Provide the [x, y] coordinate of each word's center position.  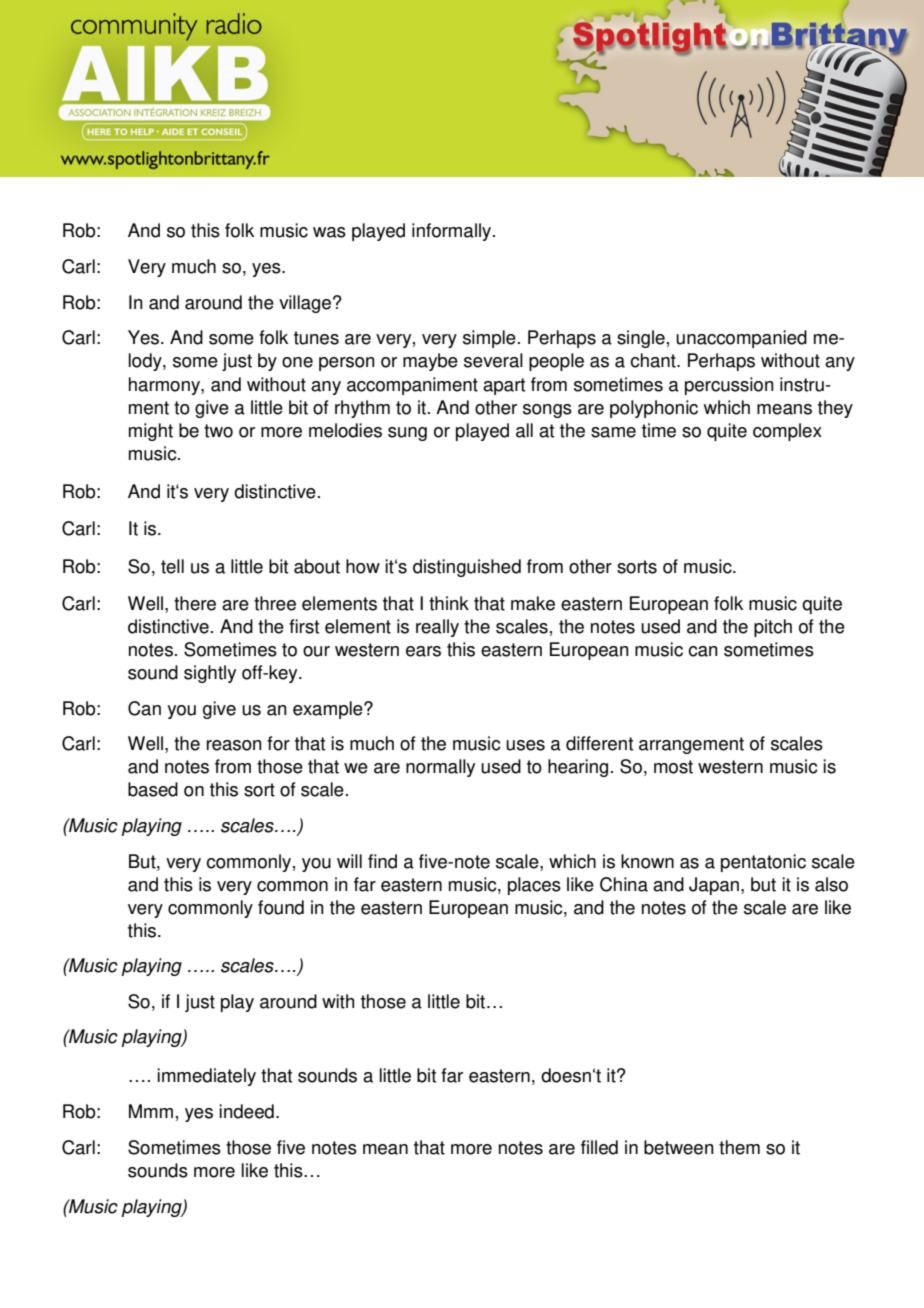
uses [525, 745]
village [305, 304]
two [218, 431]
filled [599, 1147]
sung [407, 434]
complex [787, 432]
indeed [246, 1111]
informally [453, 232]
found [281, 907]
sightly [210, 674]
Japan [714, 886]
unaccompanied [741, 339]
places [534, 886]
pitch [773, 628]
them [739, 1147]
